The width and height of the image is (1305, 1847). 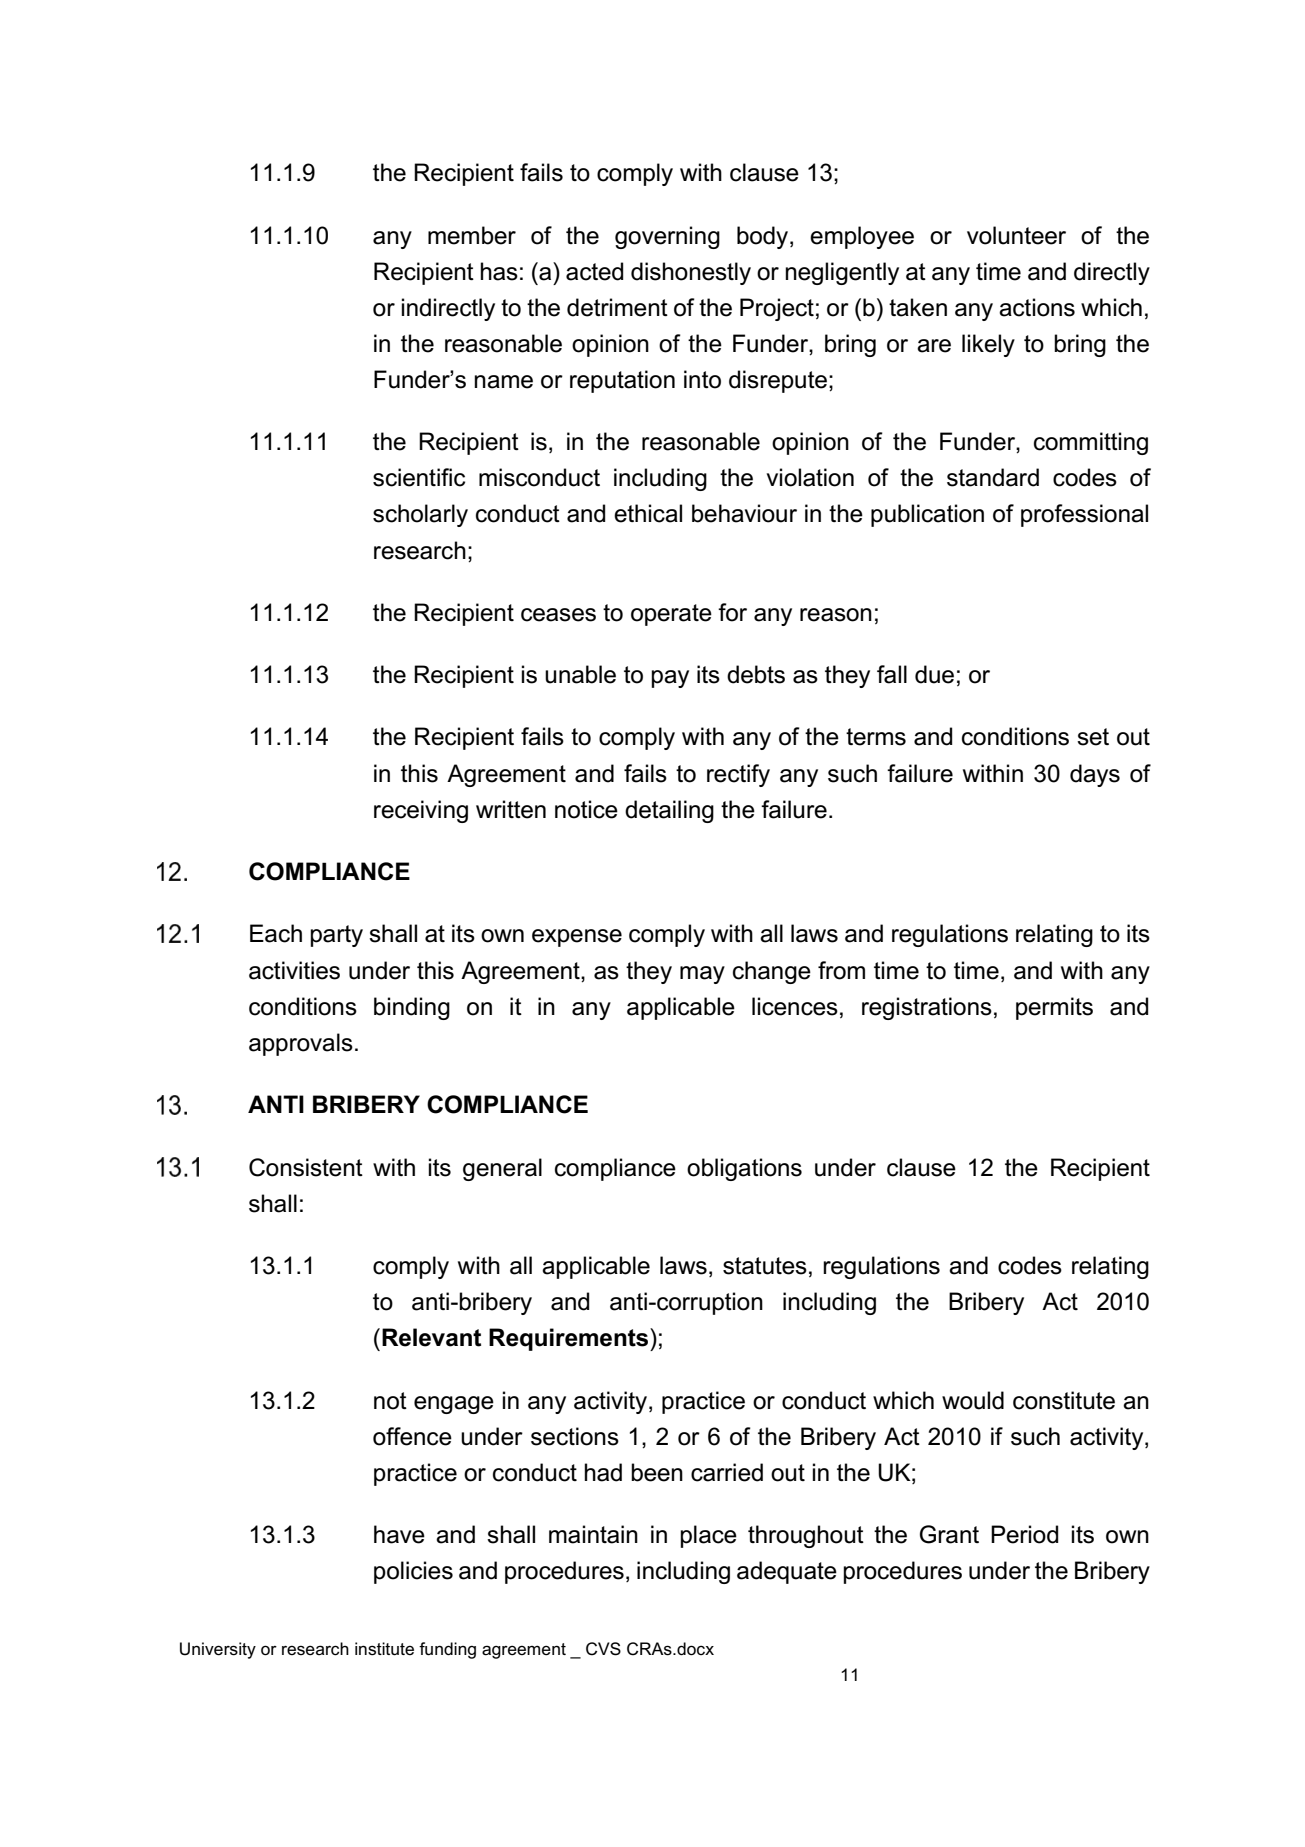 What do you see at coordinates (927, 1008) in the image?
I see `registrations` at bounding box center [927, 1008].
